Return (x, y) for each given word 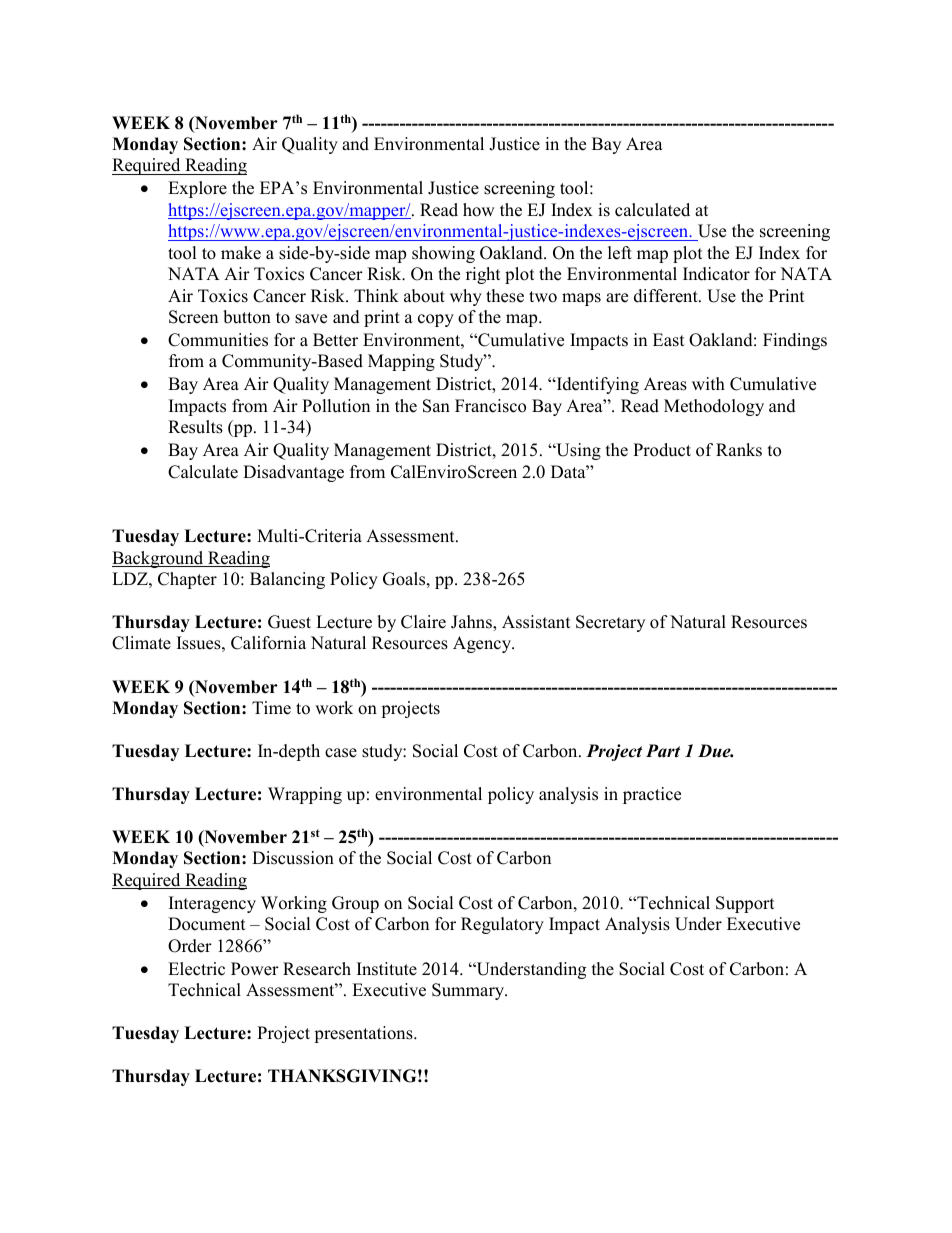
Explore (197, 189)
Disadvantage (293, 473)
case (341, 753)
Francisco (490, 406)
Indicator (716, 274)
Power (255, 969)
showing (443, 254)
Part (663, 751)
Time (271, 708)
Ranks (739, 450)
